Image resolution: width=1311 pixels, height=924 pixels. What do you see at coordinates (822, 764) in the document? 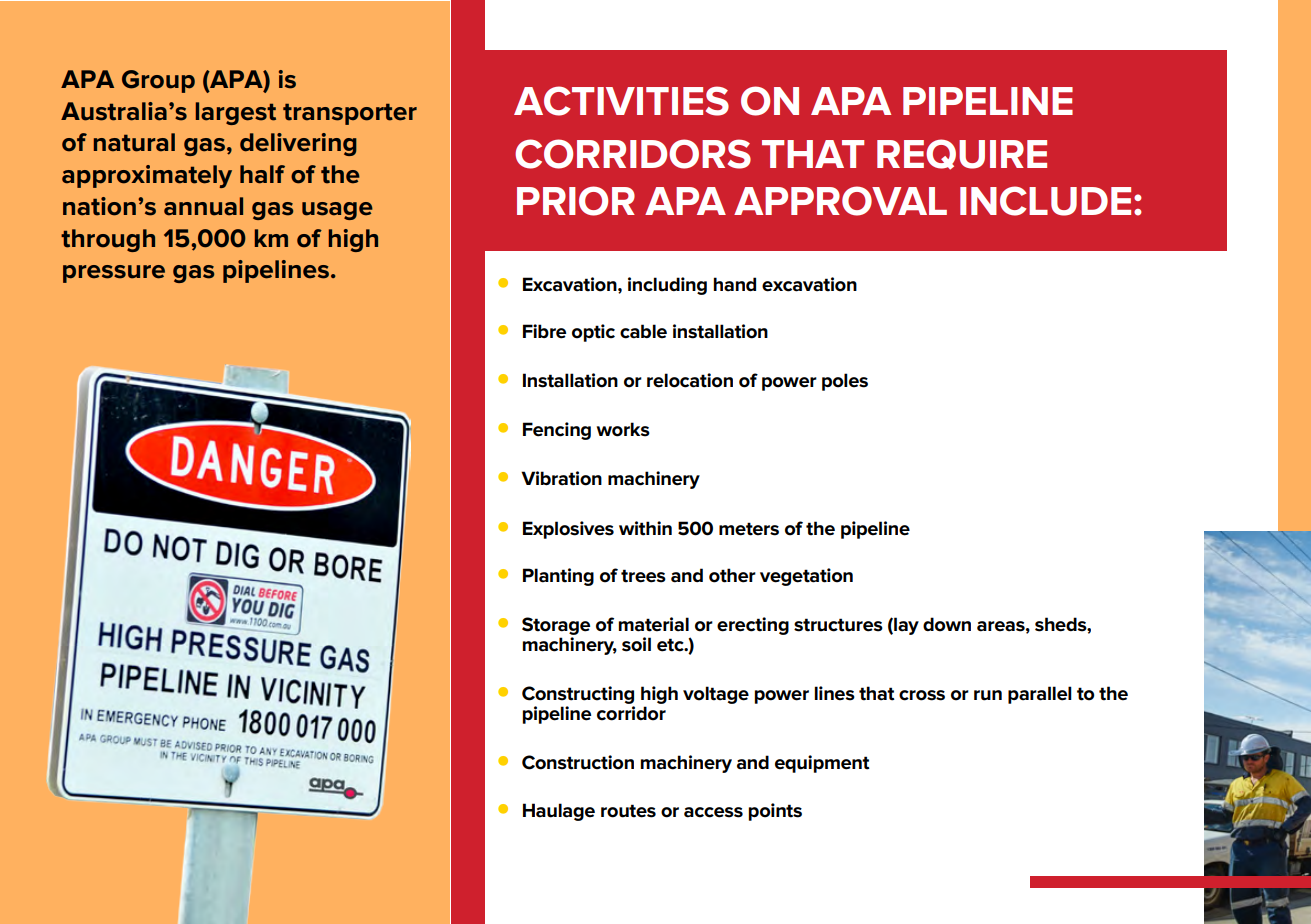
I see `equipment` at bounding box center [822, 764].
